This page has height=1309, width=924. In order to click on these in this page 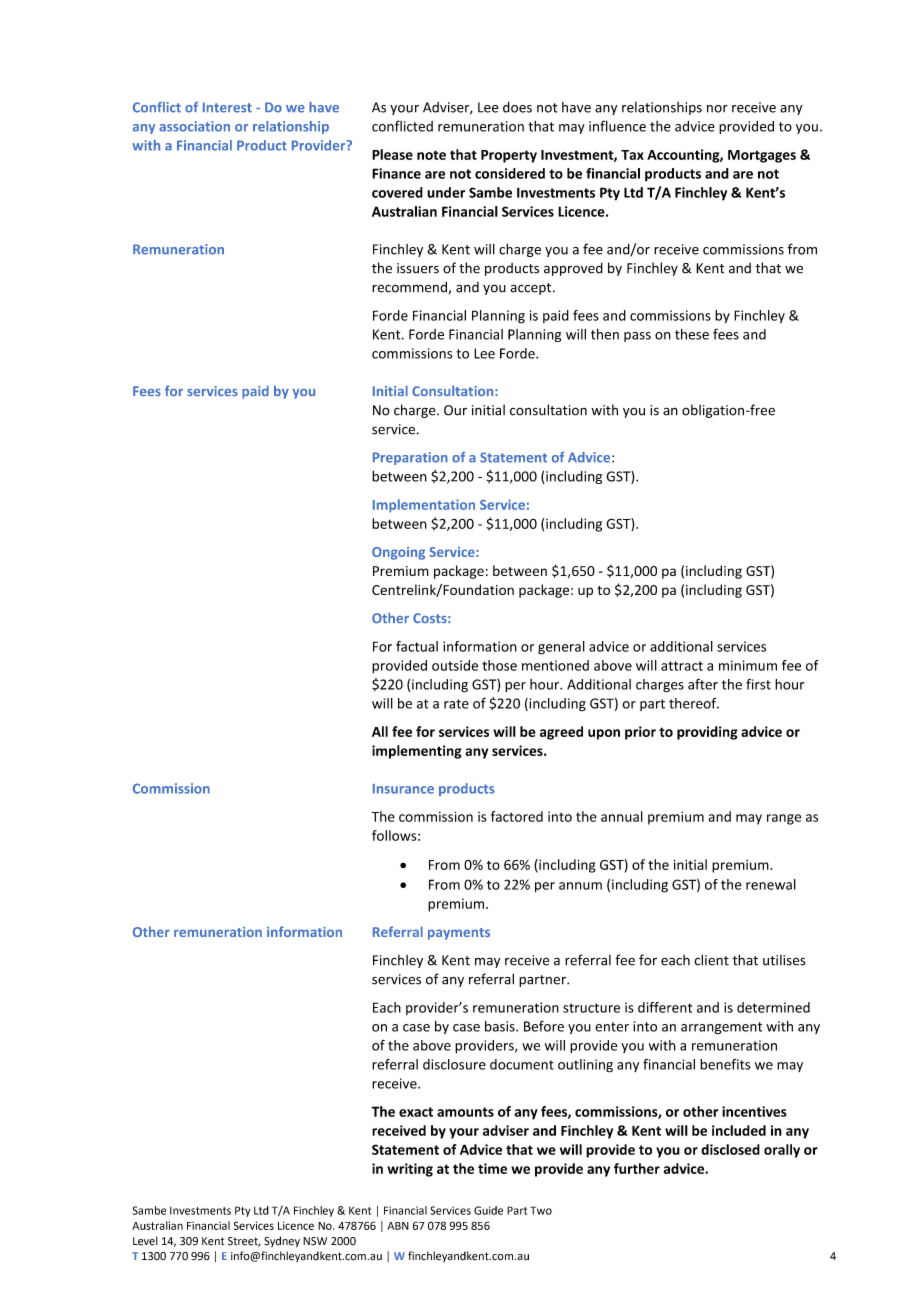, I will do `click(692, 334)`.
